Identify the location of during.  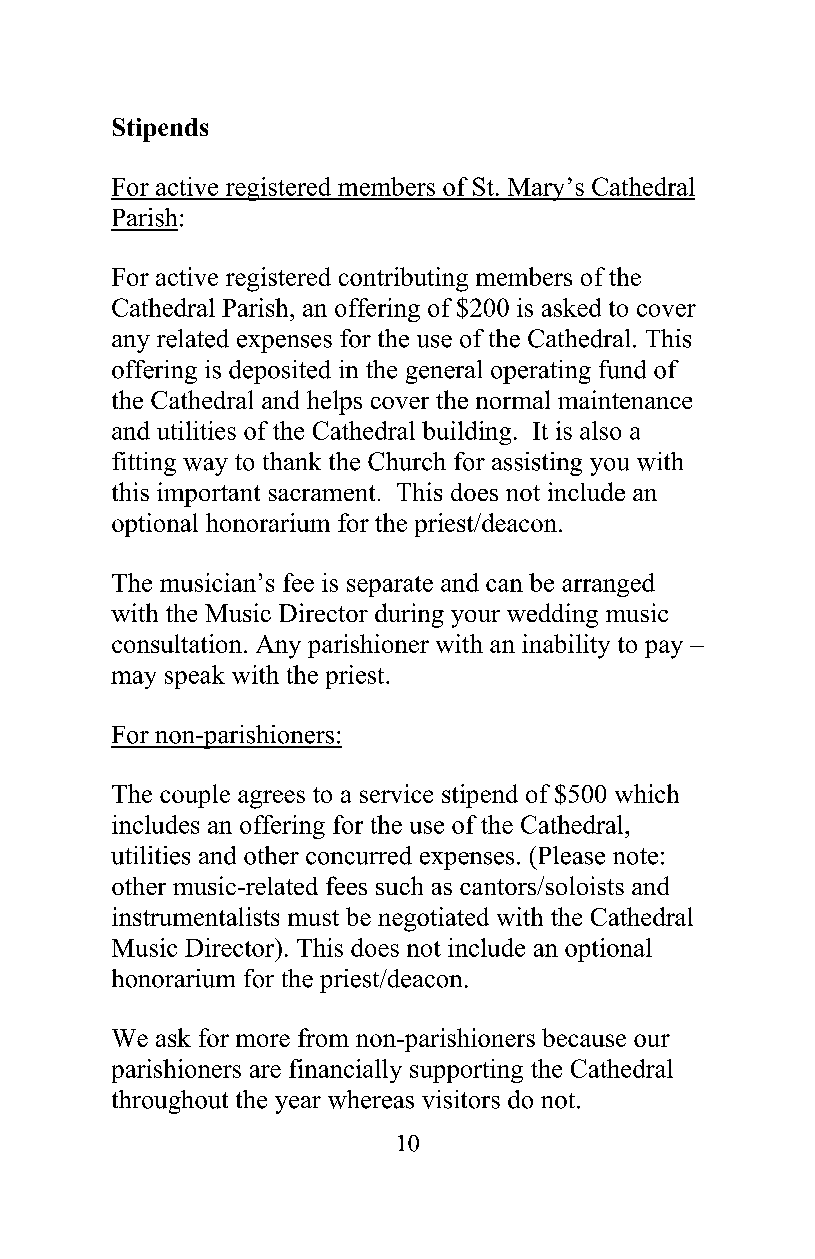
(409, 615).
